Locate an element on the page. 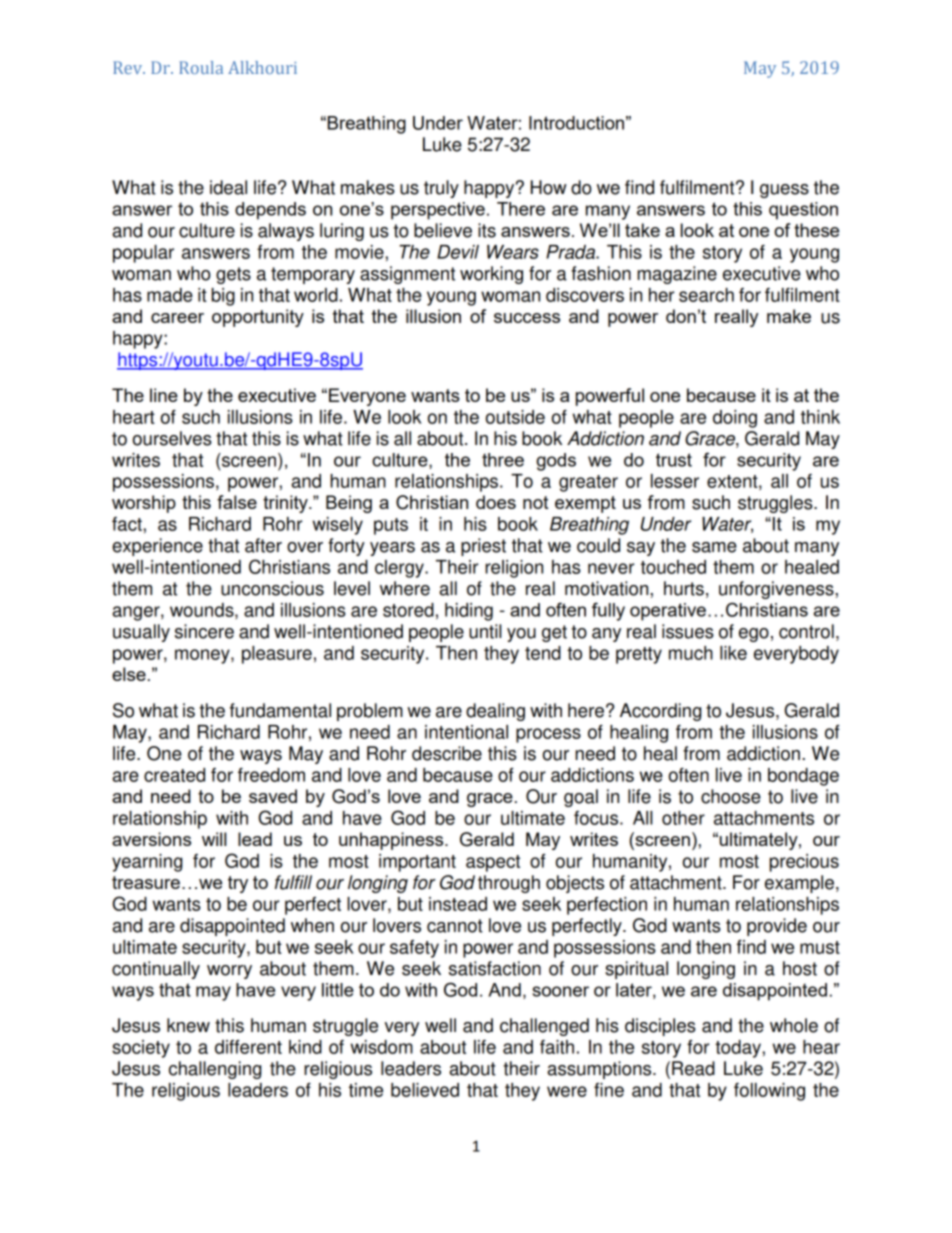  will is located at coordinates (214, 839).
